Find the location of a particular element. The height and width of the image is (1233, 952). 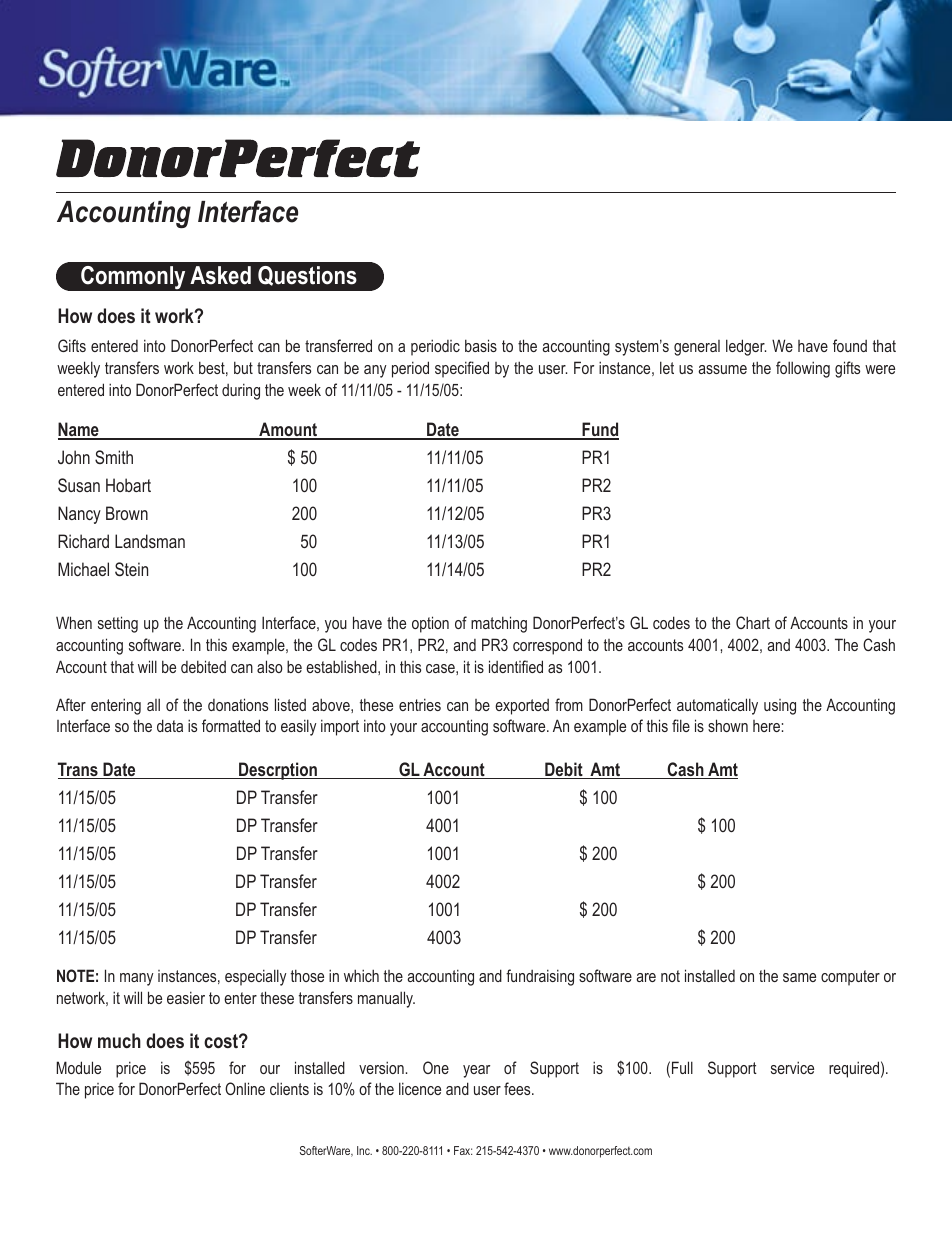

Fax is located at coordinates (463, 1150).
